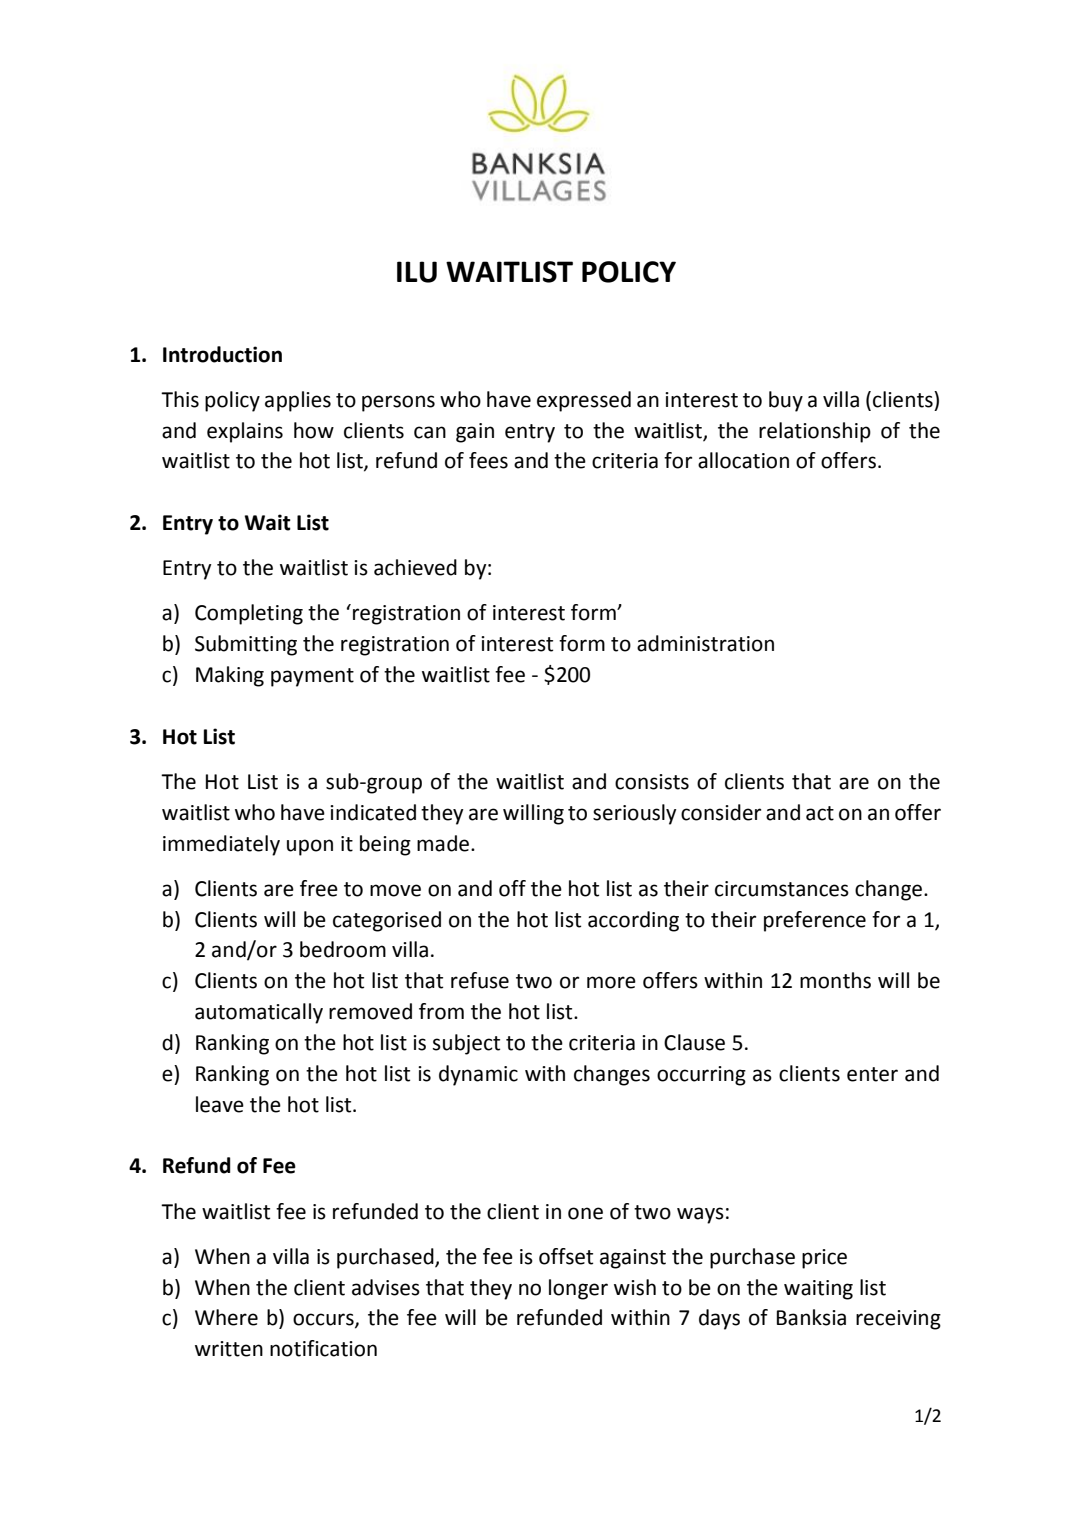 The image size is (1071, 1515). What do you see at coordinates (415, 567) in the page?
I see `achieved` at bounding box center [415, 567].
